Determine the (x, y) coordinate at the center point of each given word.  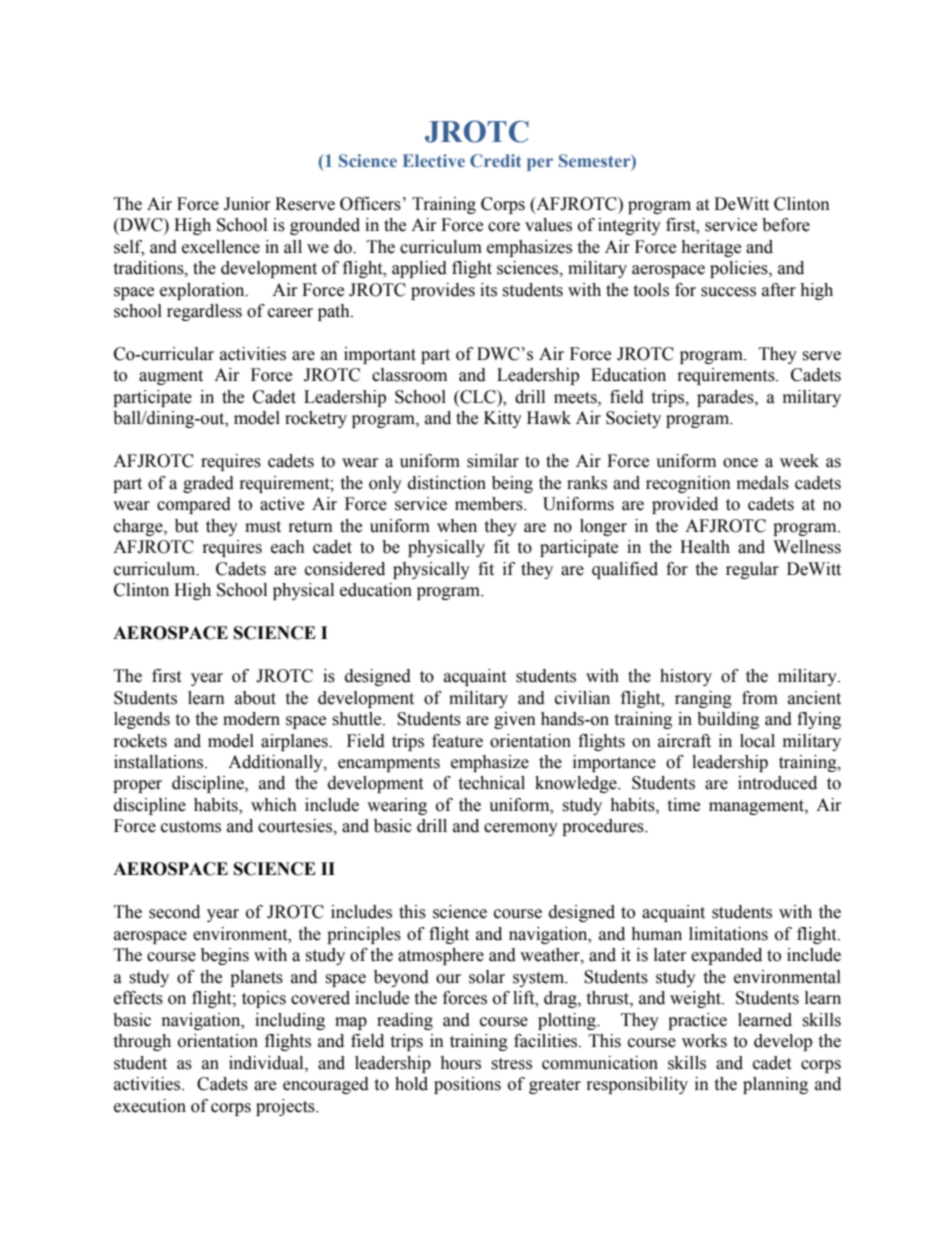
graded (208, 484)
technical (491, 783)
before (786, 225)
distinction (447, 483)
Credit (495, 161)
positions (467, 1085)
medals (763, 483)
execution (150, 1106)
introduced (777, 783)
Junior (247, 204)
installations (160, 762)
